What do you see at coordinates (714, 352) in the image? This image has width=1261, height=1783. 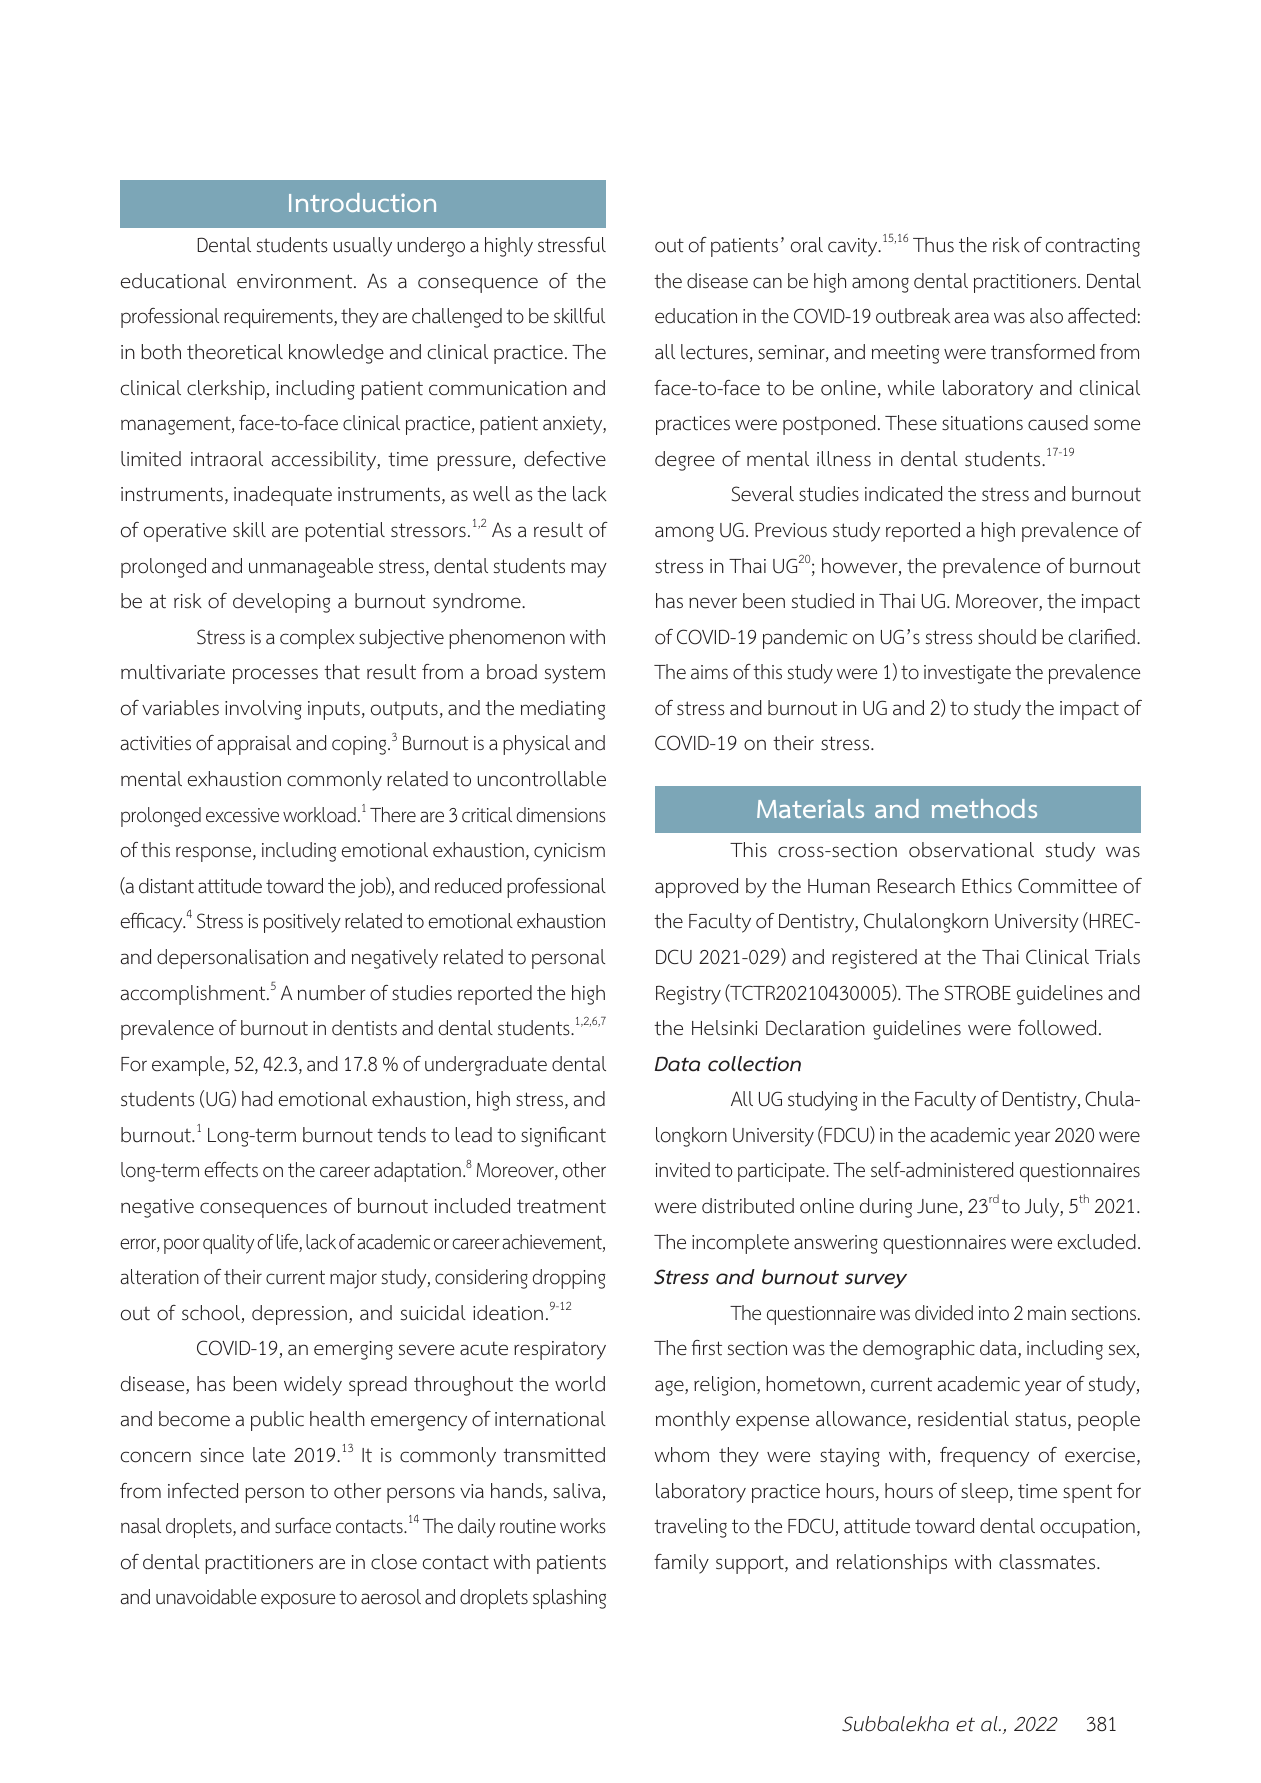 I see `lectures` at bounding box center [714, 352].
